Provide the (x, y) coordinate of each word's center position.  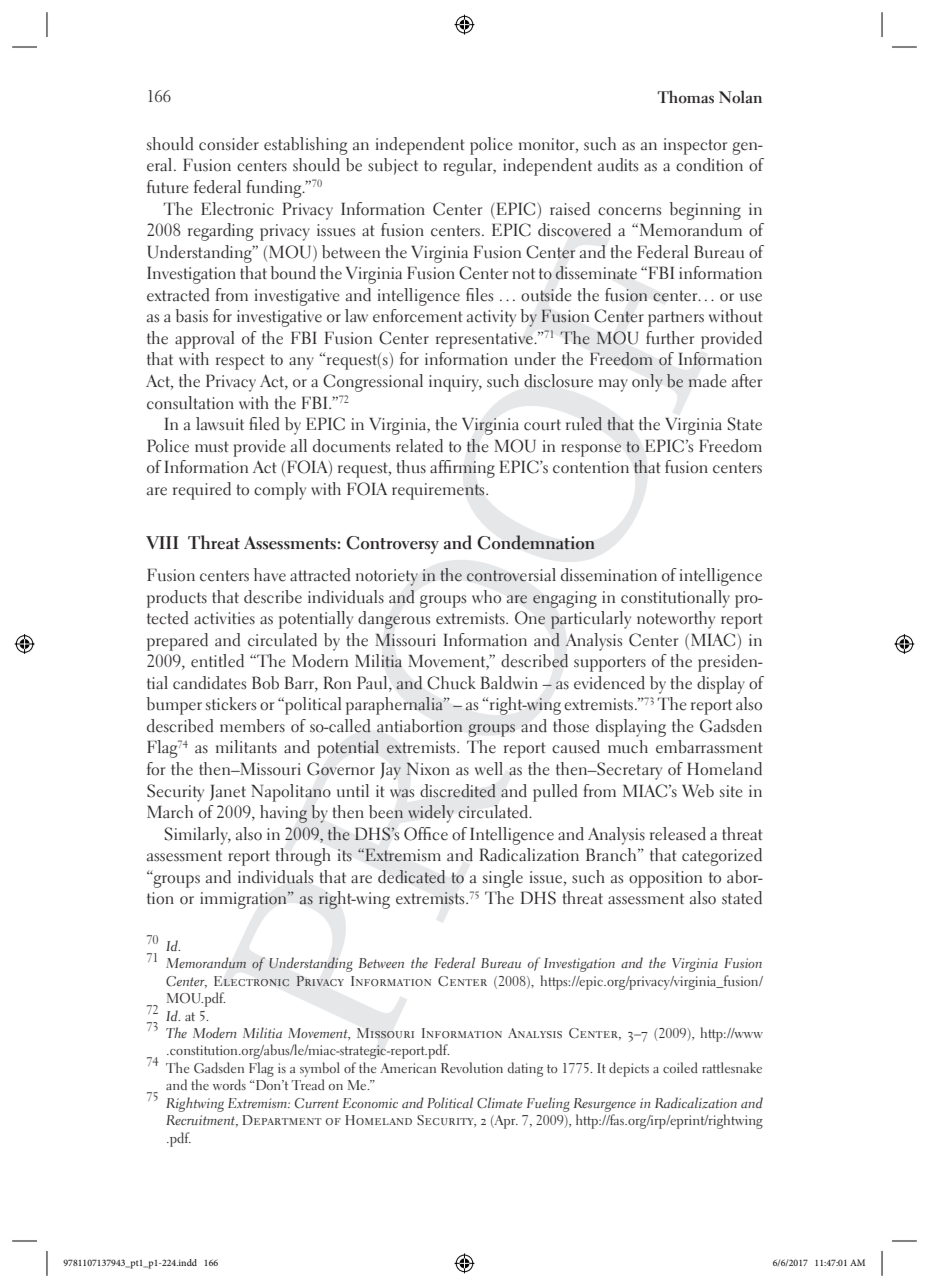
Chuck (451, 683)
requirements (439, 491)
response (591, 450)
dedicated (411, 876)
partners (676, 319)
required (202, 491)
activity (491, 318)
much (628, 747)
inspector (695, 146)
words (229, 1084)
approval (204, 340)
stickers (231, 704)
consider (229, 144)
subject (393, 166)
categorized (722, 857)
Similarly (197, 836)
